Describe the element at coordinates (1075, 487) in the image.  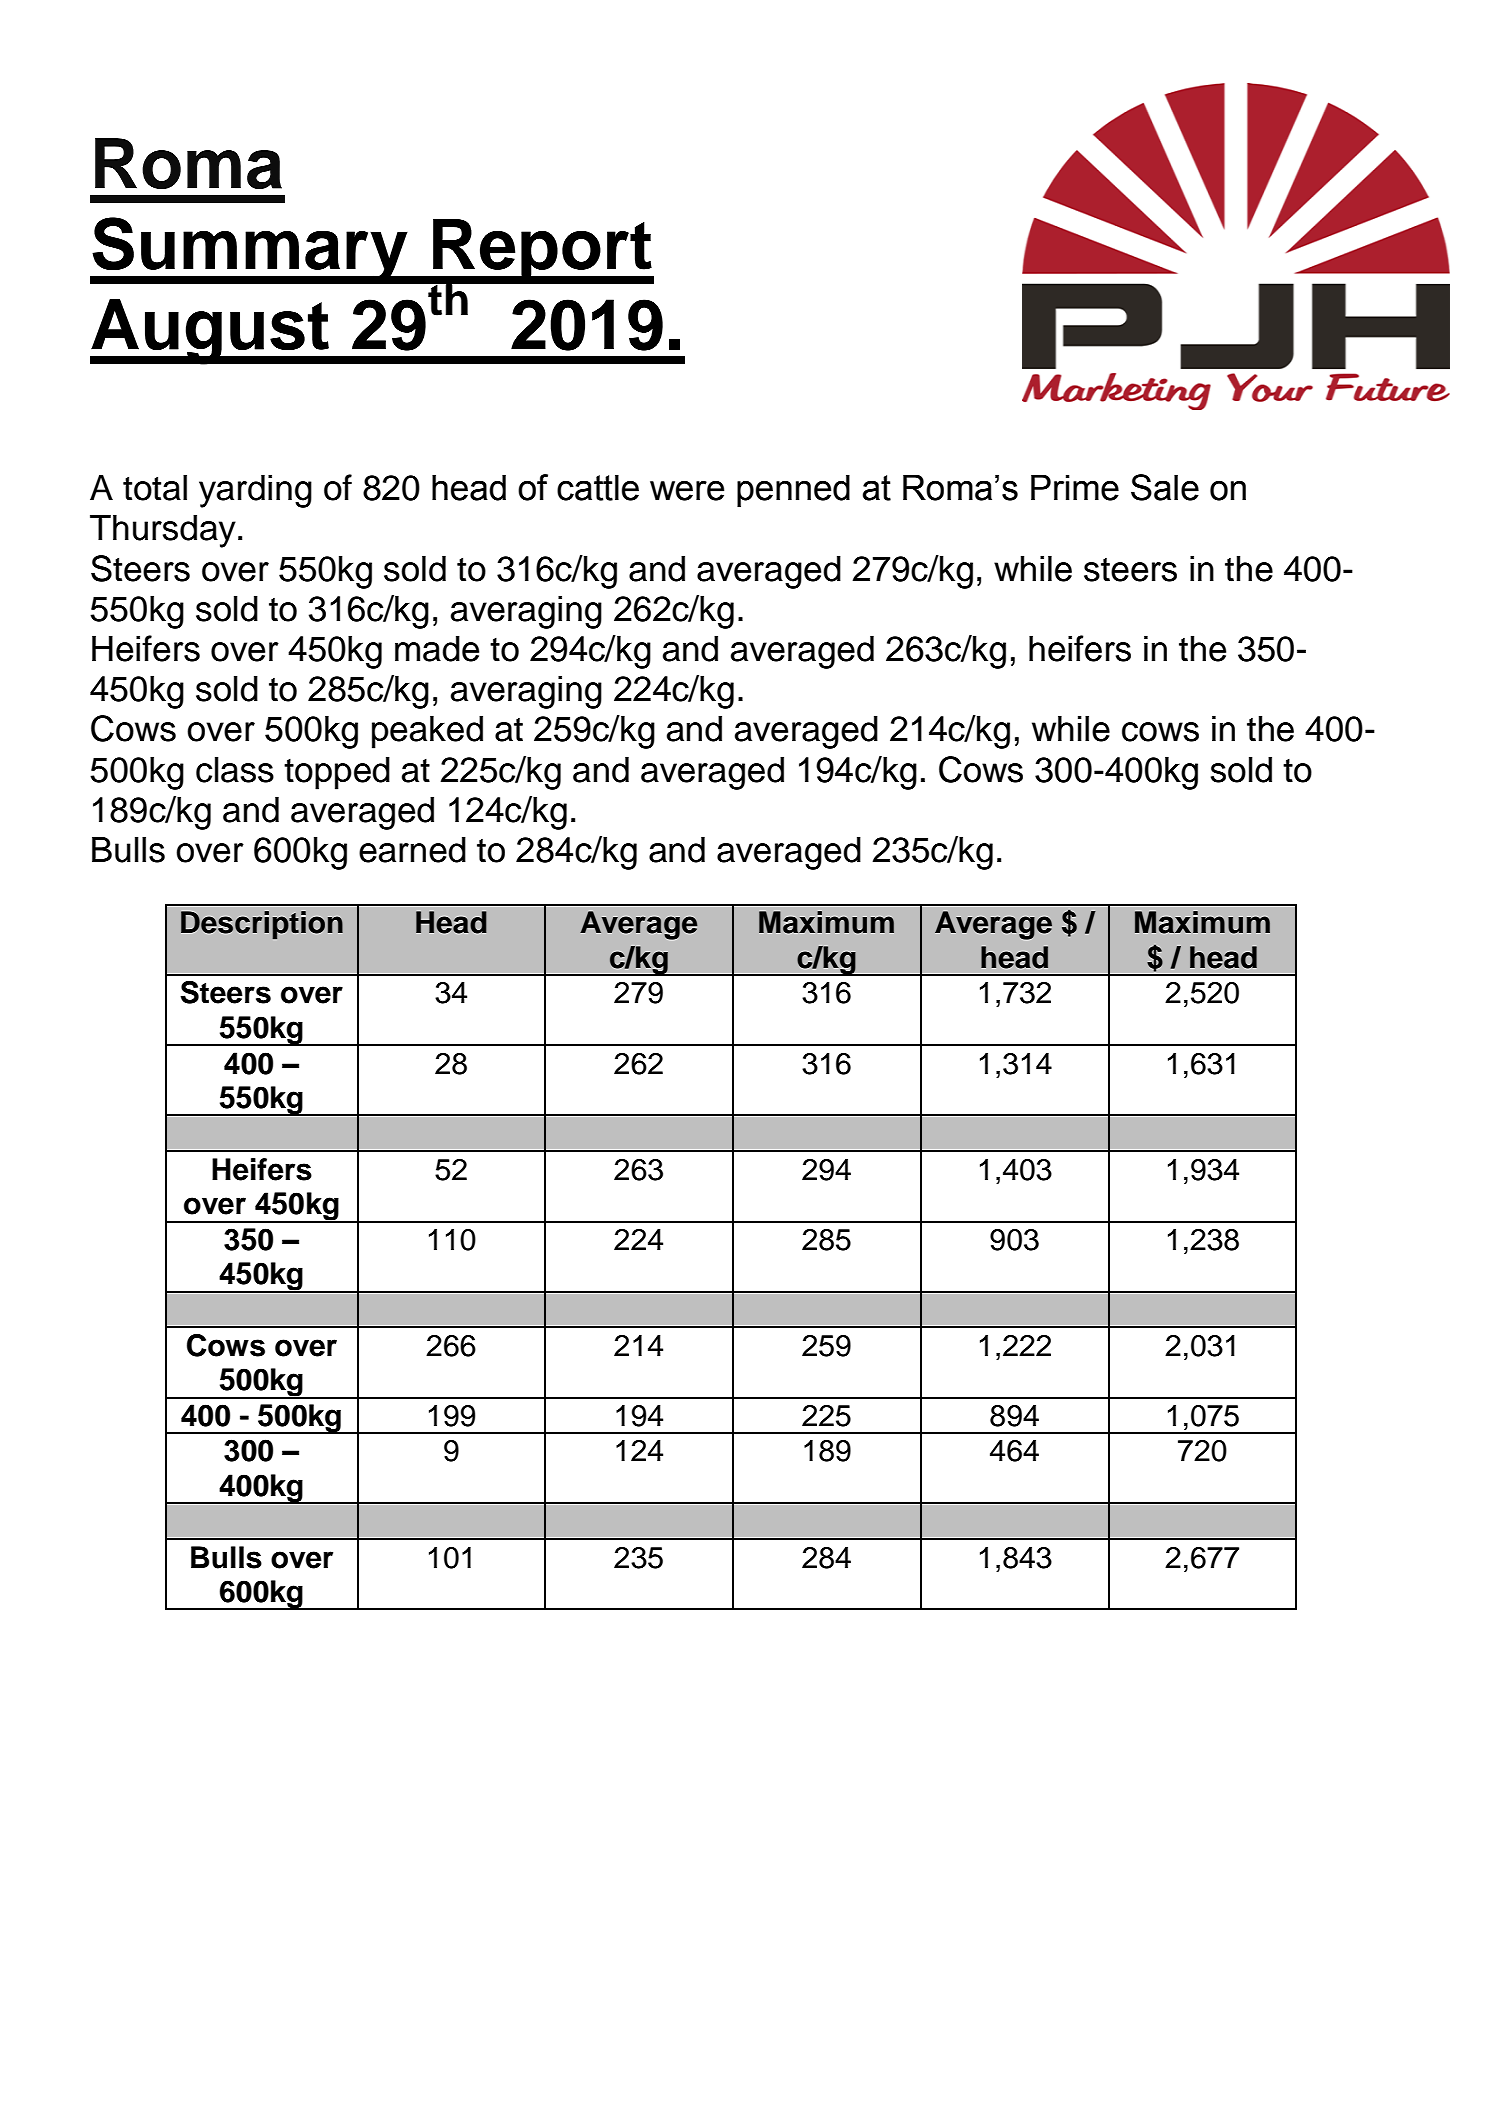
I see `Prime` at that location.
